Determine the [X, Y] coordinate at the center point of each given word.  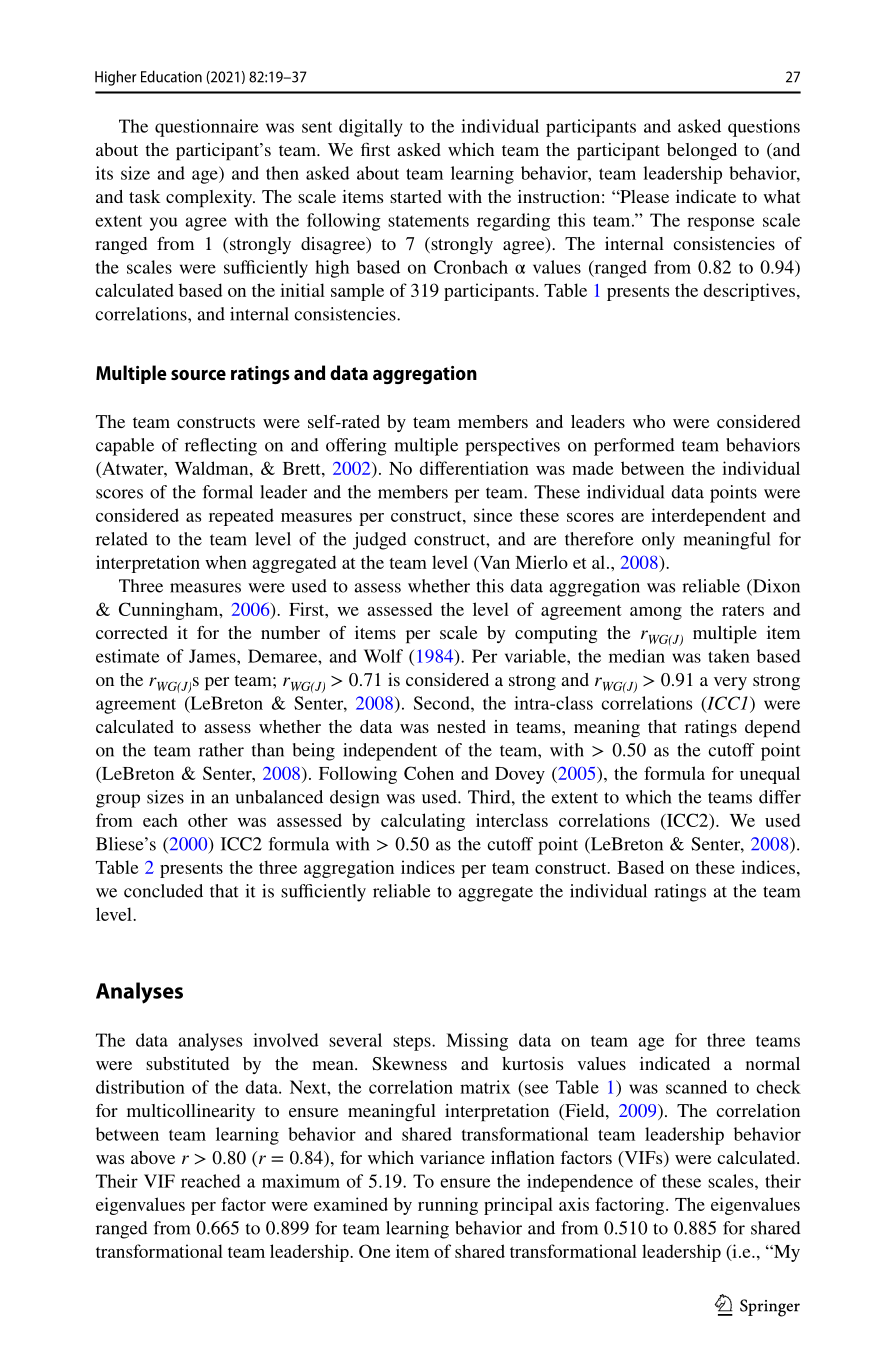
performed [634, 447]
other [208, 820]
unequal [770, 775]
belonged [702, 151]
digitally [370, 128]
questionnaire [207, 128]
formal [228, 492]
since [493, 515]
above [153, 1157]
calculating [423, 822]
